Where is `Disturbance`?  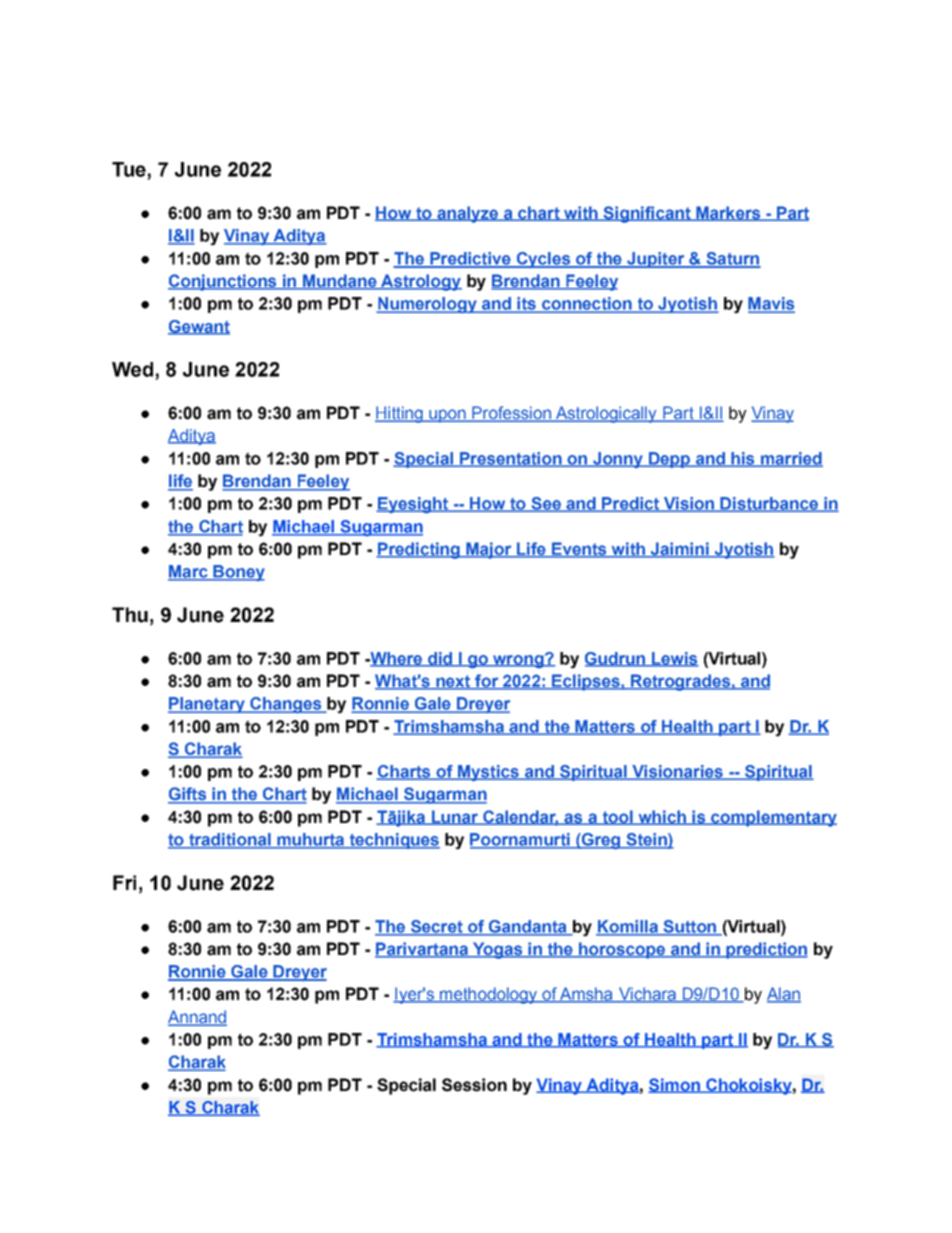 Disturbance is located at coordinates (769, 504).
